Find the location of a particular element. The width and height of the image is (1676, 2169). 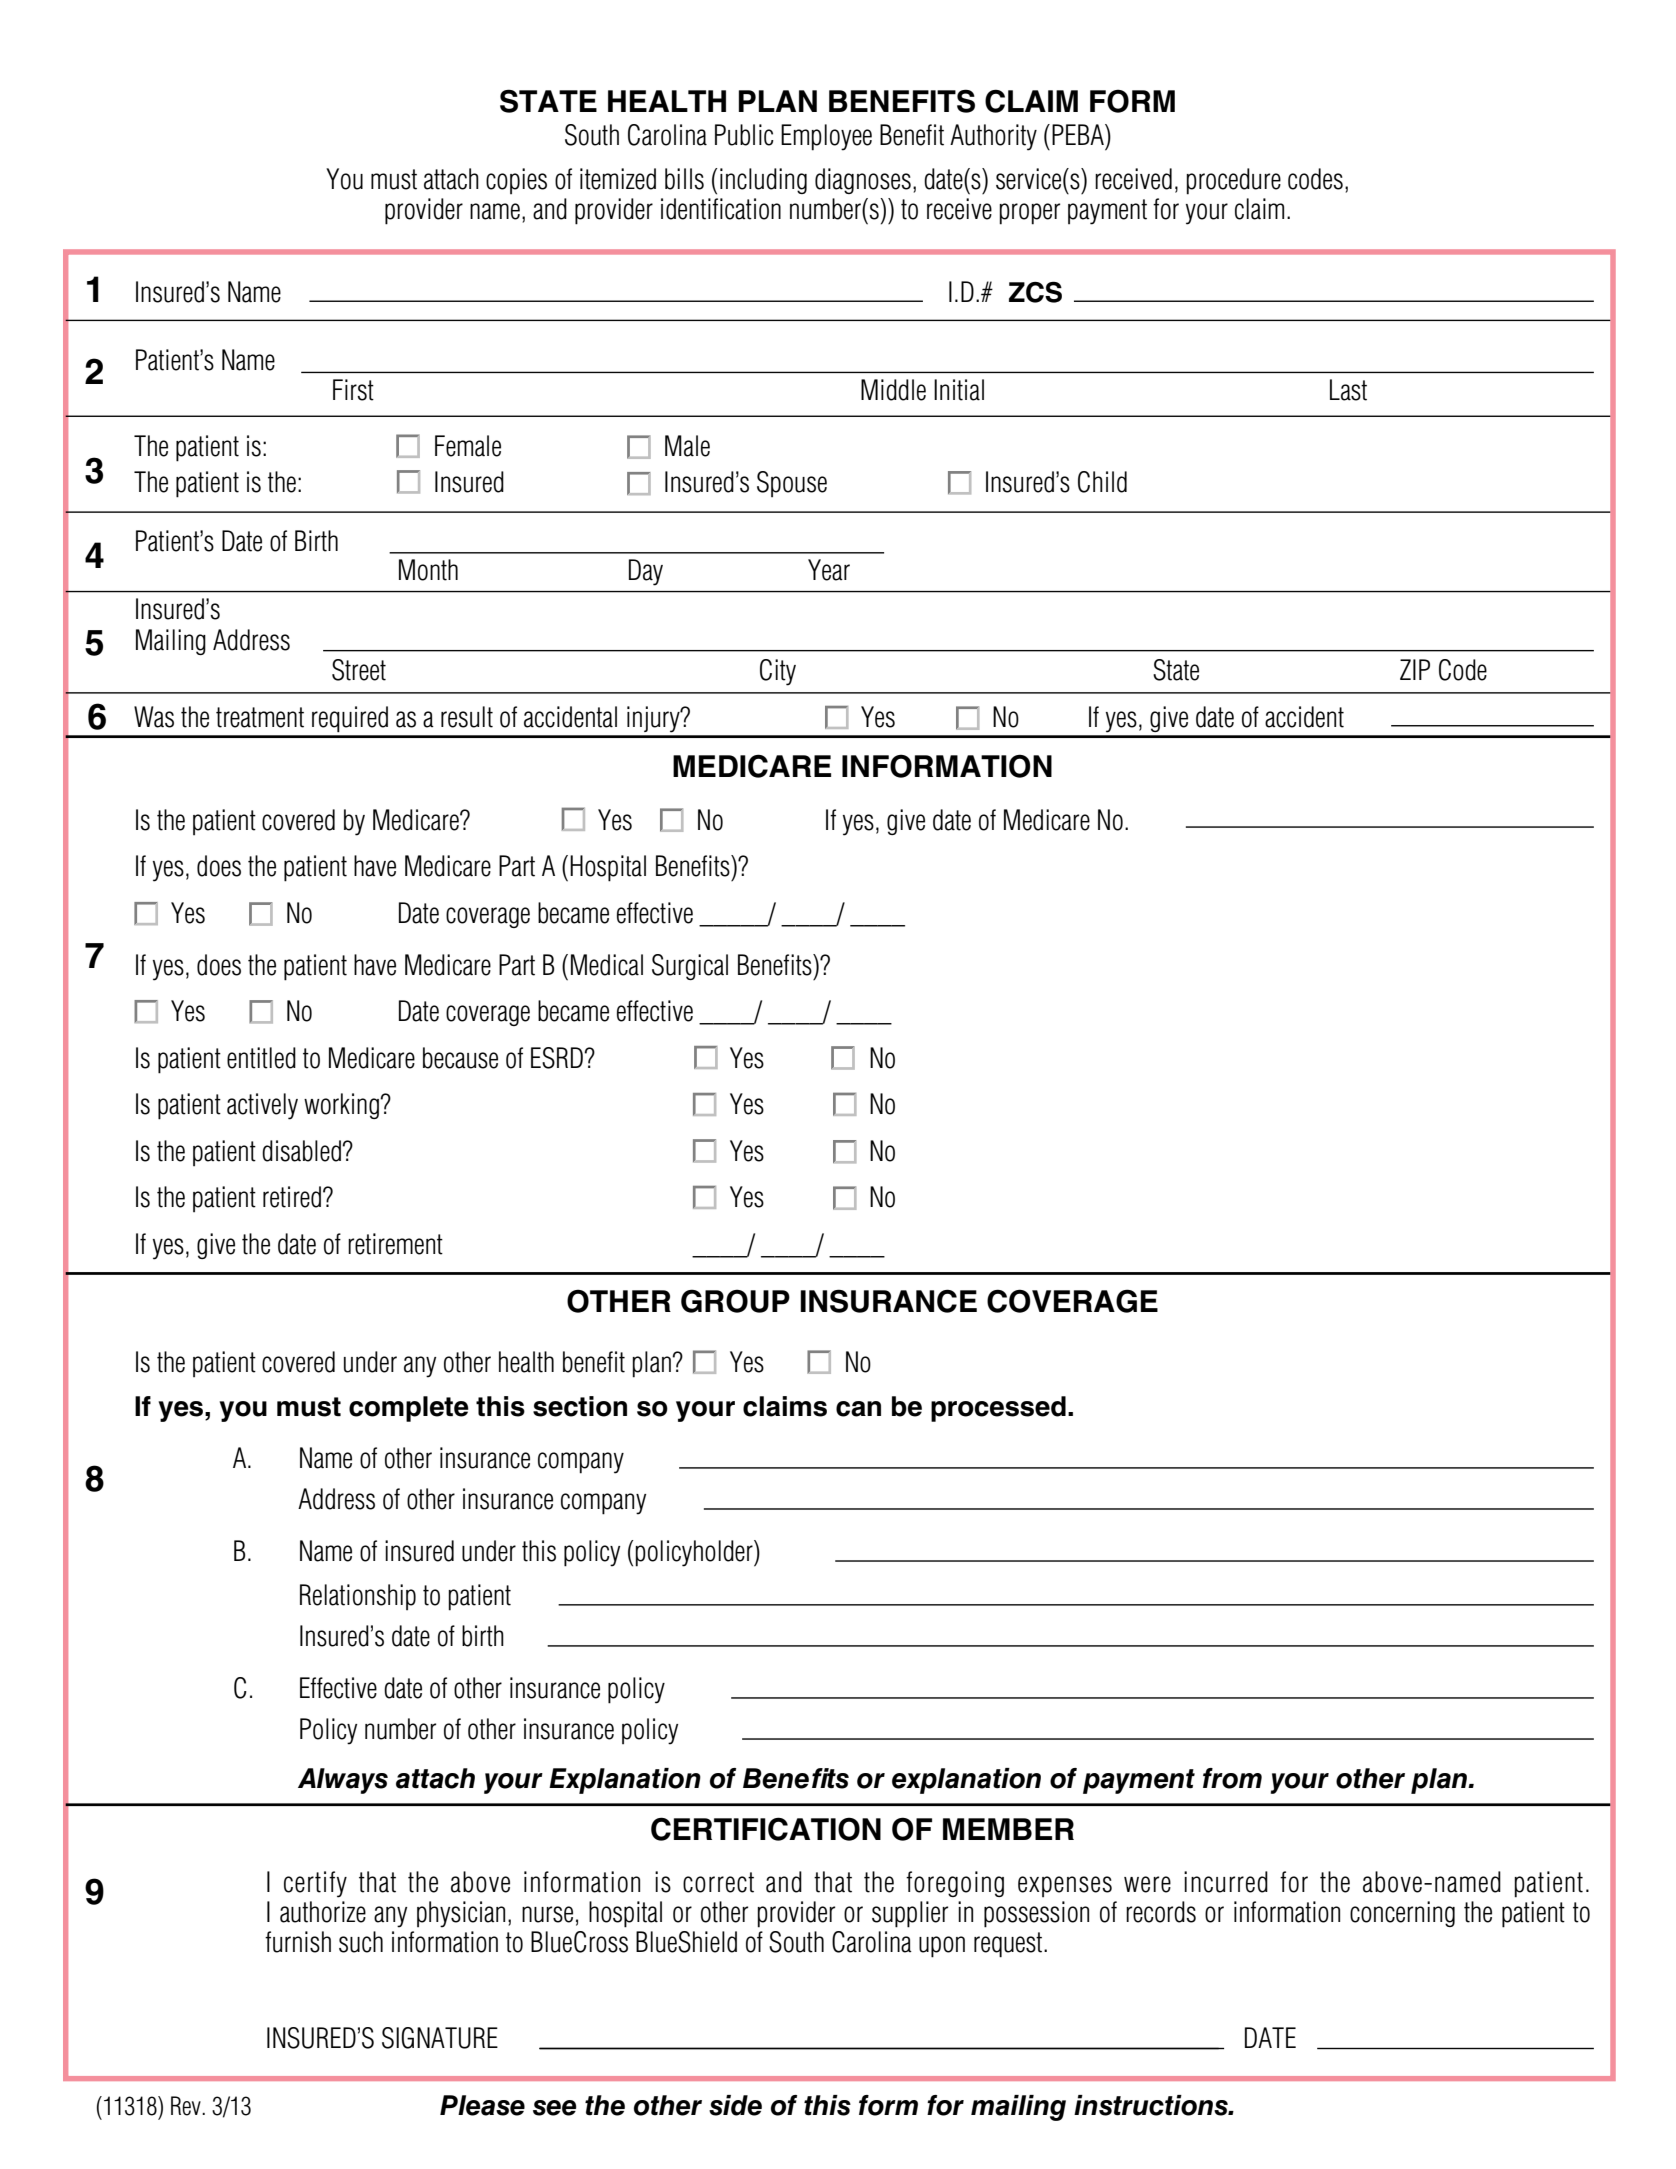

entitled is located at coordinates (261, 1058).
